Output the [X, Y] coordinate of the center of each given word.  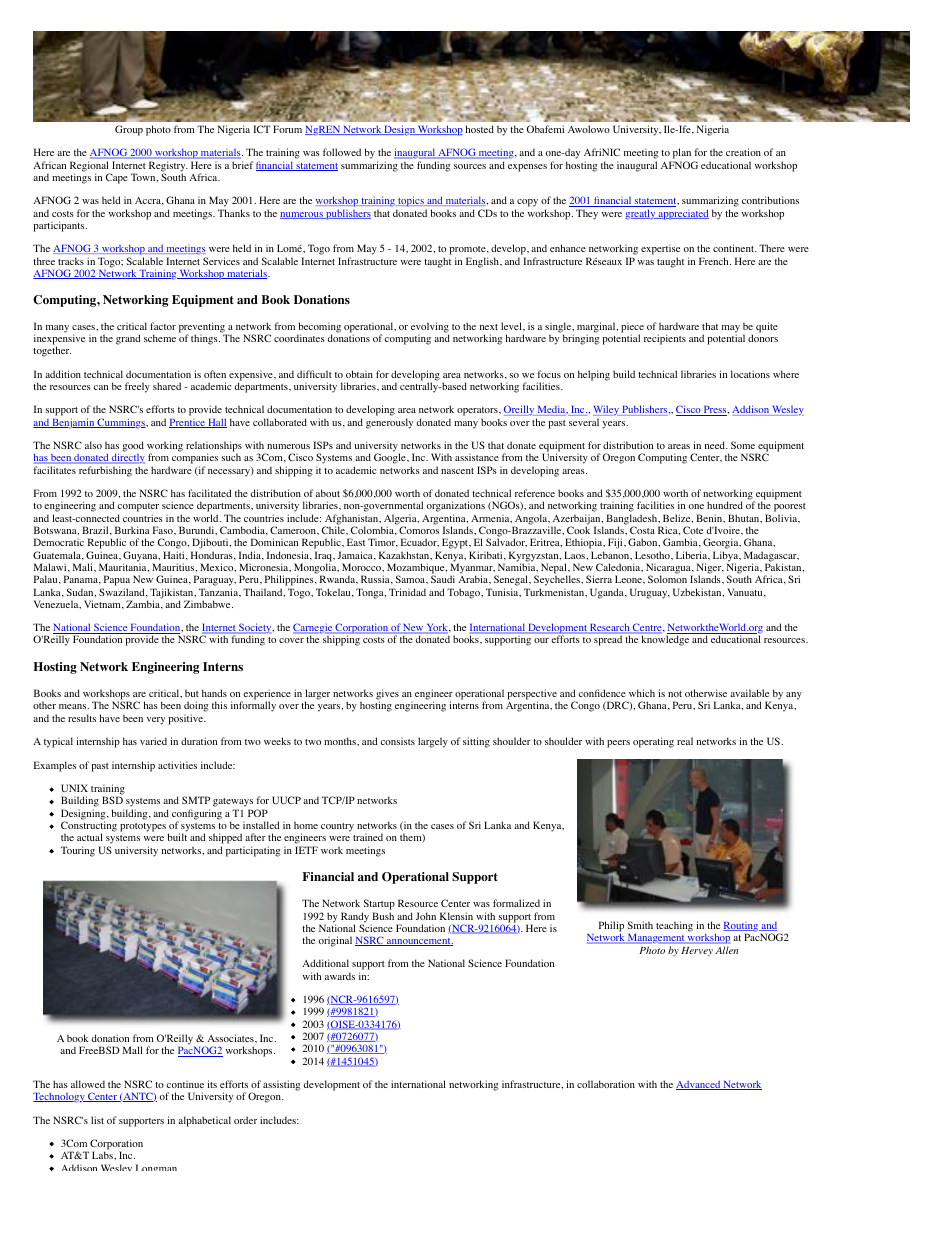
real [685, 741]
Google [391, 458]
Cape [117, 178]
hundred [725, 505]
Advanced [699, 1085]
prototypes [143, 827]
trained [368, 837]
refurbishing [105, 471]
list [97, 1120]
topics [411, 203]
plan [681, 155]
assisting [282, 1085]
